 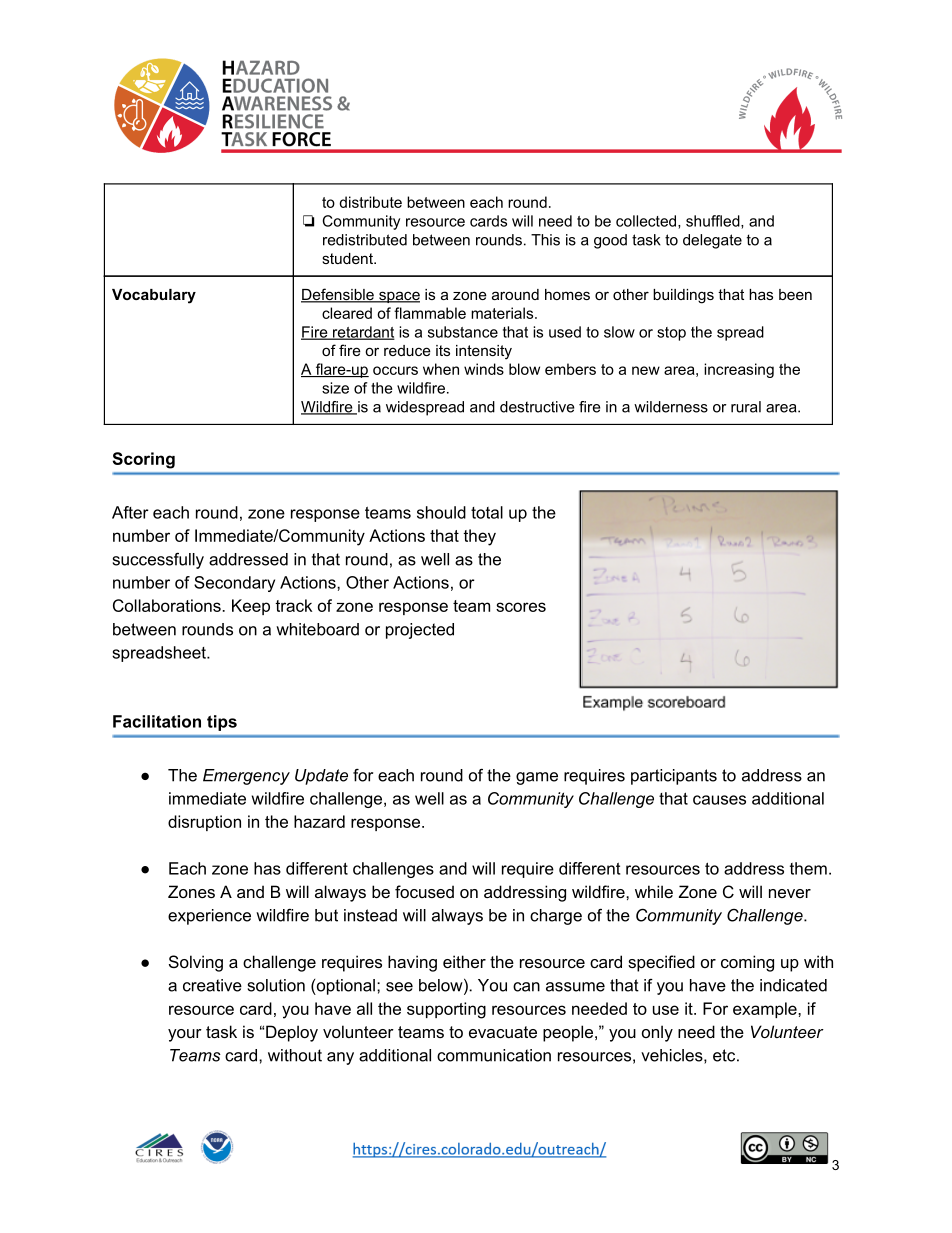 What do you see at coordinates (503, 1032) in the screenshot?
I see `evacuate` at bounding box center [503, 1032].
